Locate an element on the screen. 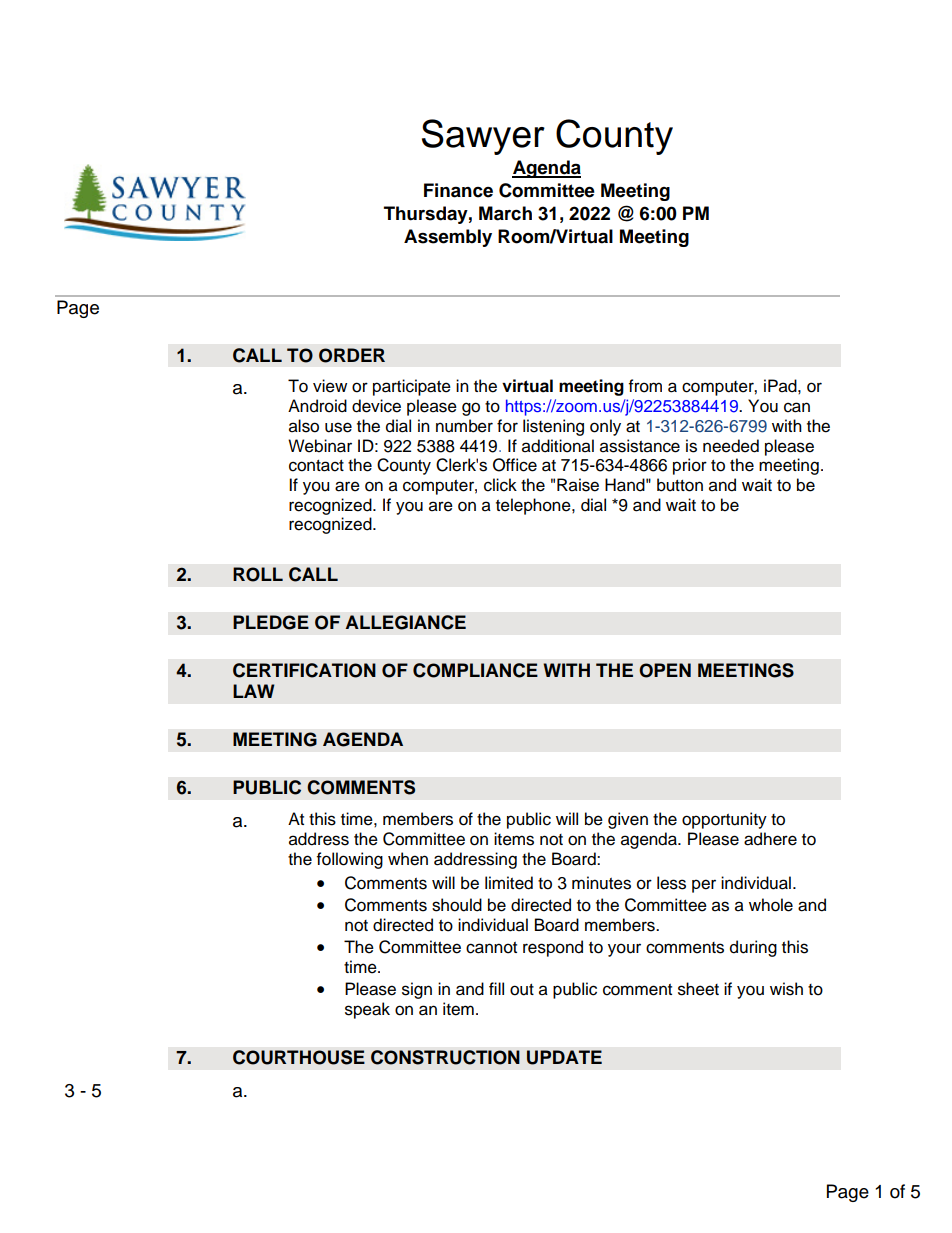 The width and height of the screenshot is (952, 1233). Sawyer is located at coordinates (483, 137).
